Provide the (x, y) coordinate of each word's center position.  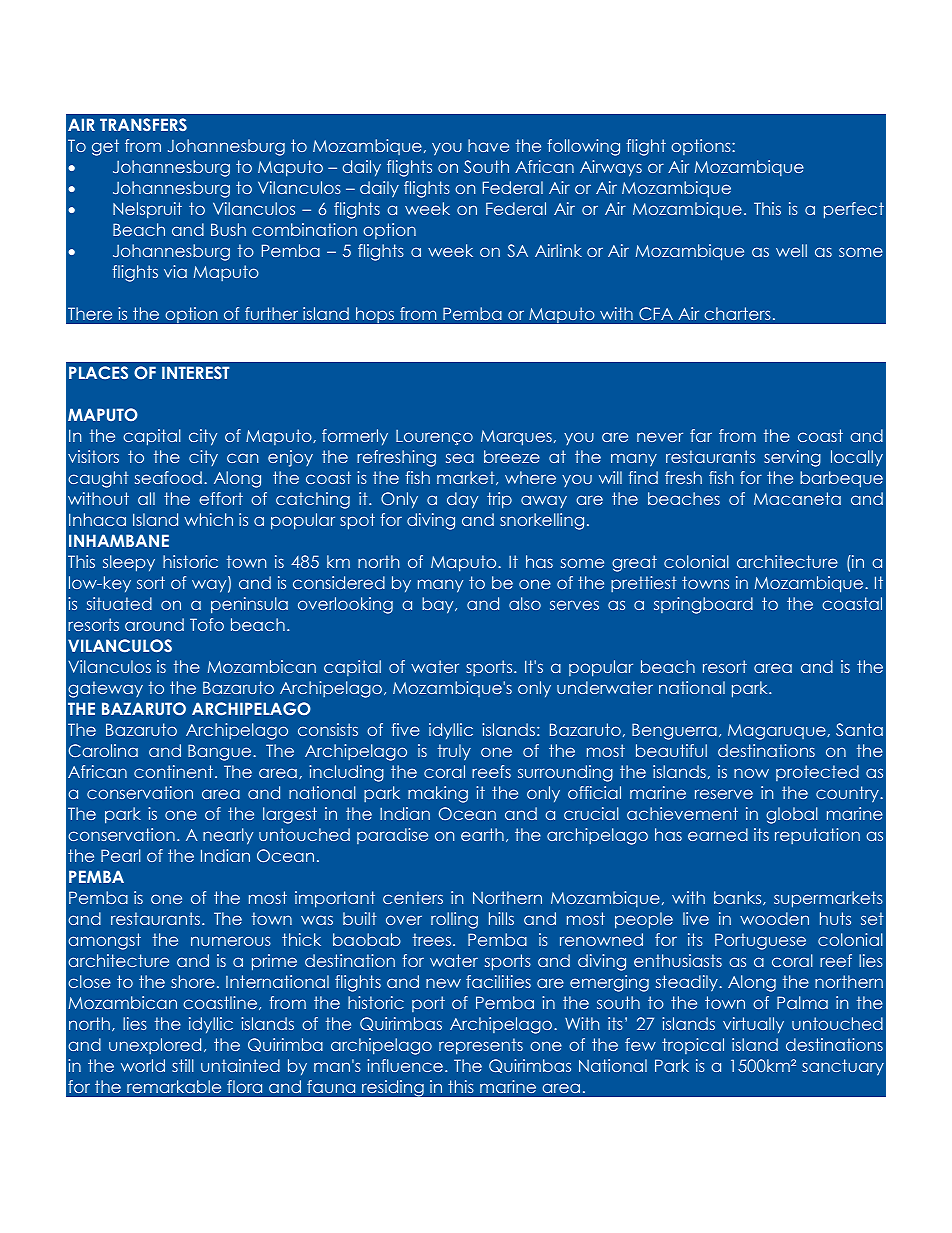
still (183, 1065)
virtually (753, 1025)
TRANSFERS (143, 124)
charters (737, 313)
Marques (516, 438)
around (154, 624)
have (488, 145)
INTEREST (195, 372)
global (792, 815)
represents (481, 1046)
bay (439, 605)
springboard (703, 605)
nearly (228, 836)
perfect (854, 210)
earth (482, 834)
